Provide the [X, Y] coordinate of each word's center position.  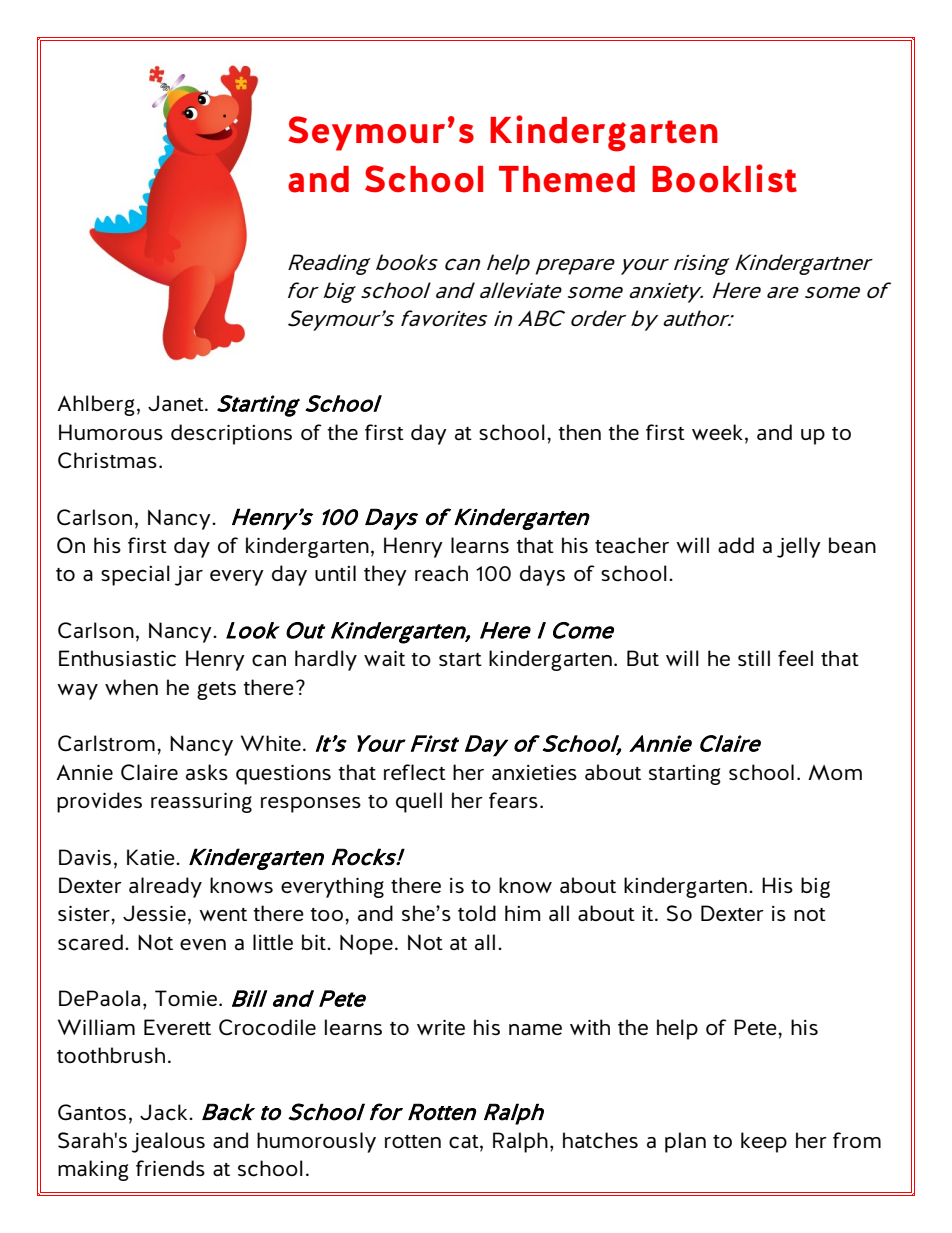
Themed [567, 179]
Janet [177, 403]
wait [384, 659]
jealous [168, 1142]
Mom [835, 772]
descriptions [231, 434]
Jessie [154, 913]
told [477, 913]
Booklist [724, 178]
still [754, 658]
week [717, 432]
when [131, 687]
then [579, 432]
